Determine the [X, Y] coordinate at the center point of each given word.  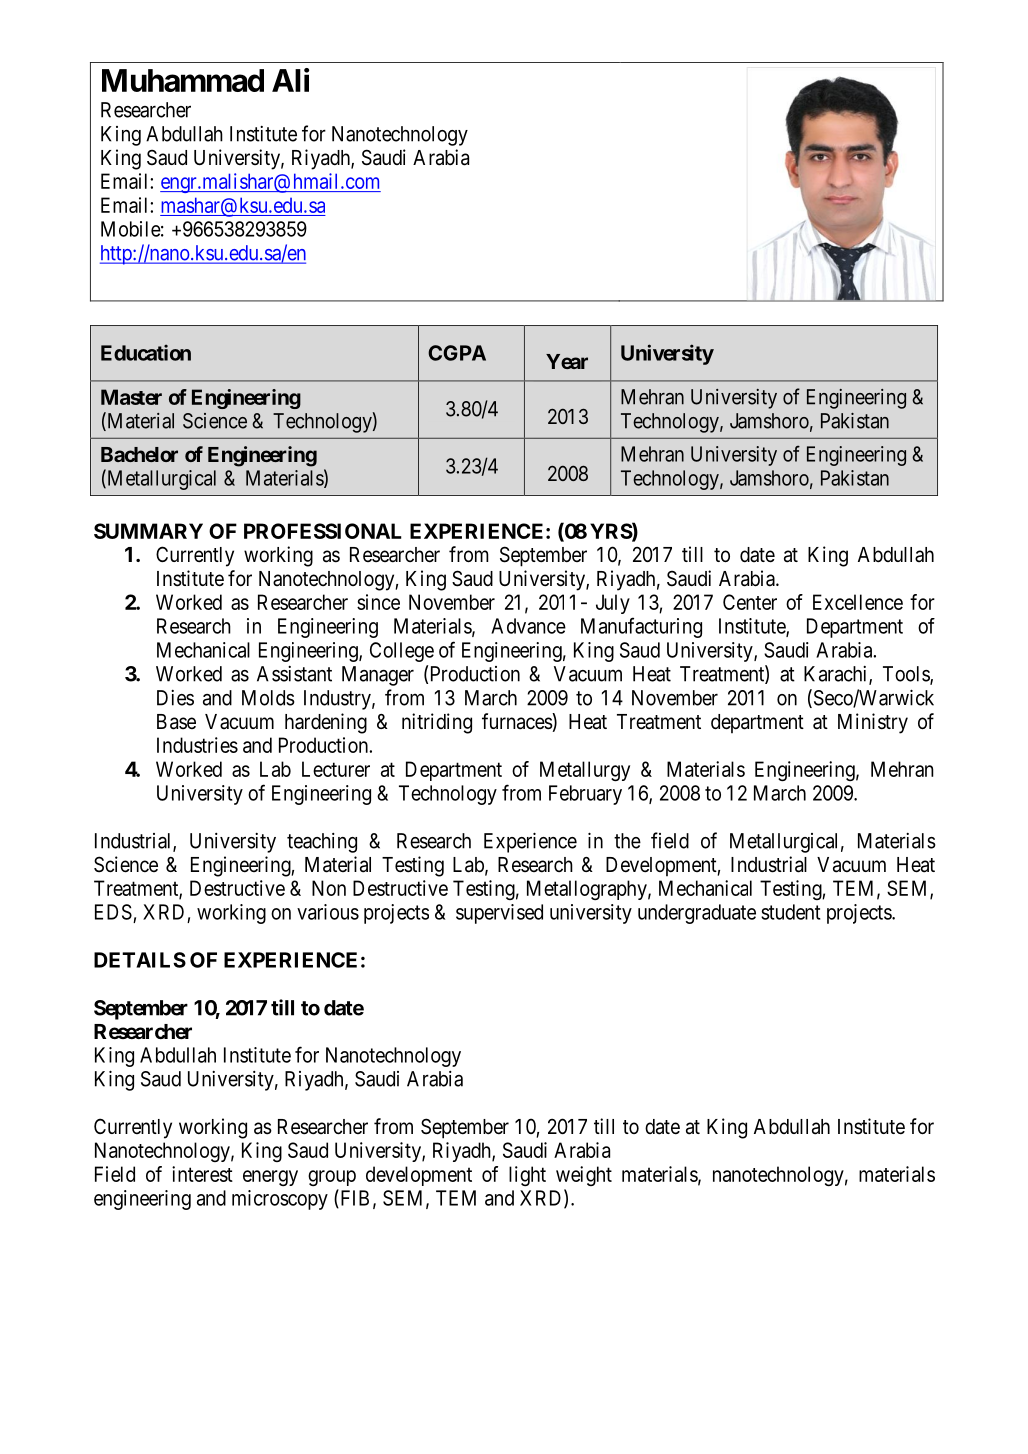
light [527, 1176]
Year [567, 361]
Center [750, 602]
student [791, 912]
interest [202, 1174]
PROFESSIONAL [323, 531]
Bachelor [139, 454]
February [585, 795]
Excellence [858, 602]
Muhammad [183, 80]
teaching [322, 843]
